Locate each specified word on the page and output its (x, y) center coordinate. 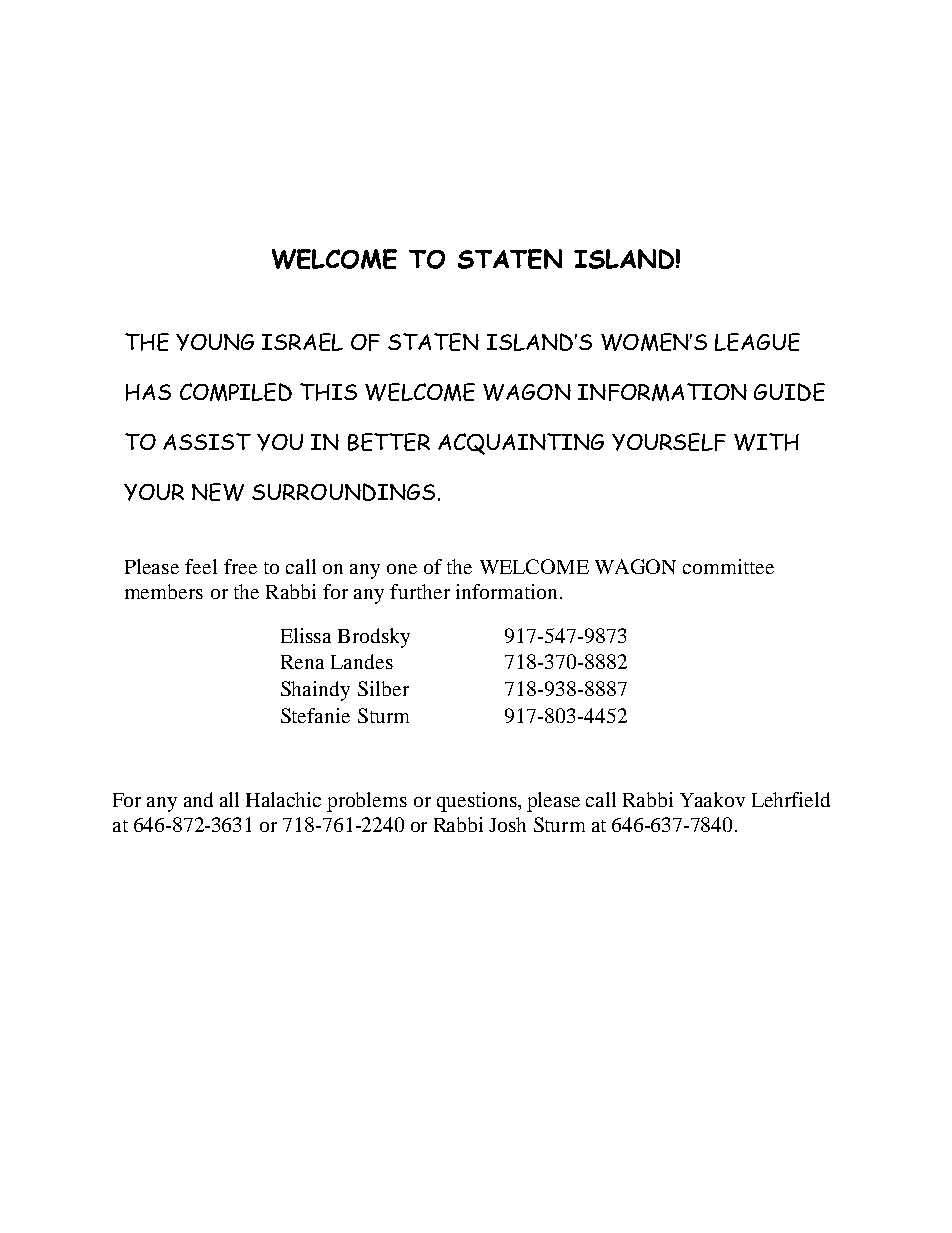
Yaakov (712, 799)
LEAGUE (757, 342)
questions (478, 802)
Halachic (283, 799)
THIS (328, 392)
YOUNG (215, 342)
